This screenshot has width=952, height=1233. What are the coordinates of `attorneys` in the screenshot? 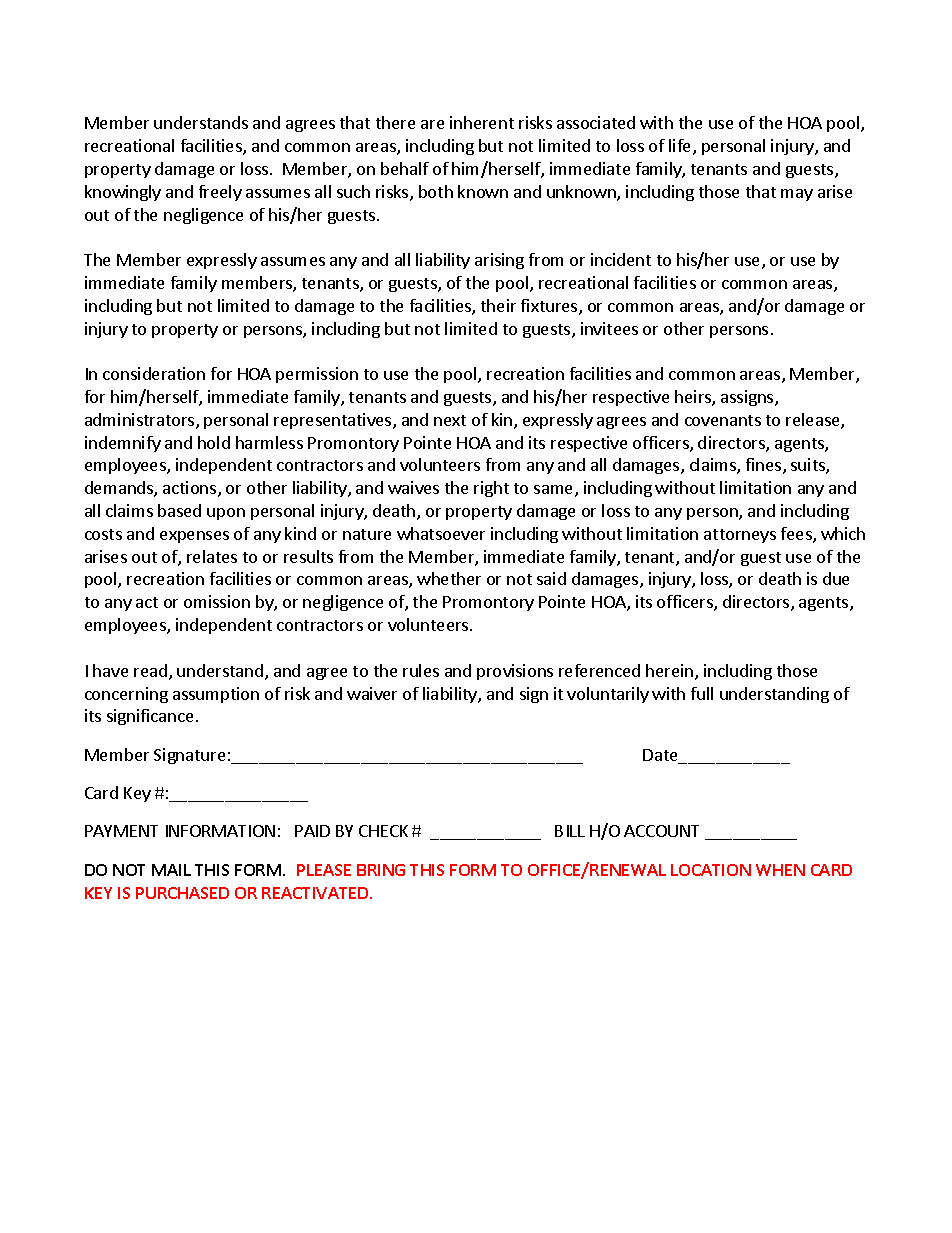 It's located at (740, 536).
